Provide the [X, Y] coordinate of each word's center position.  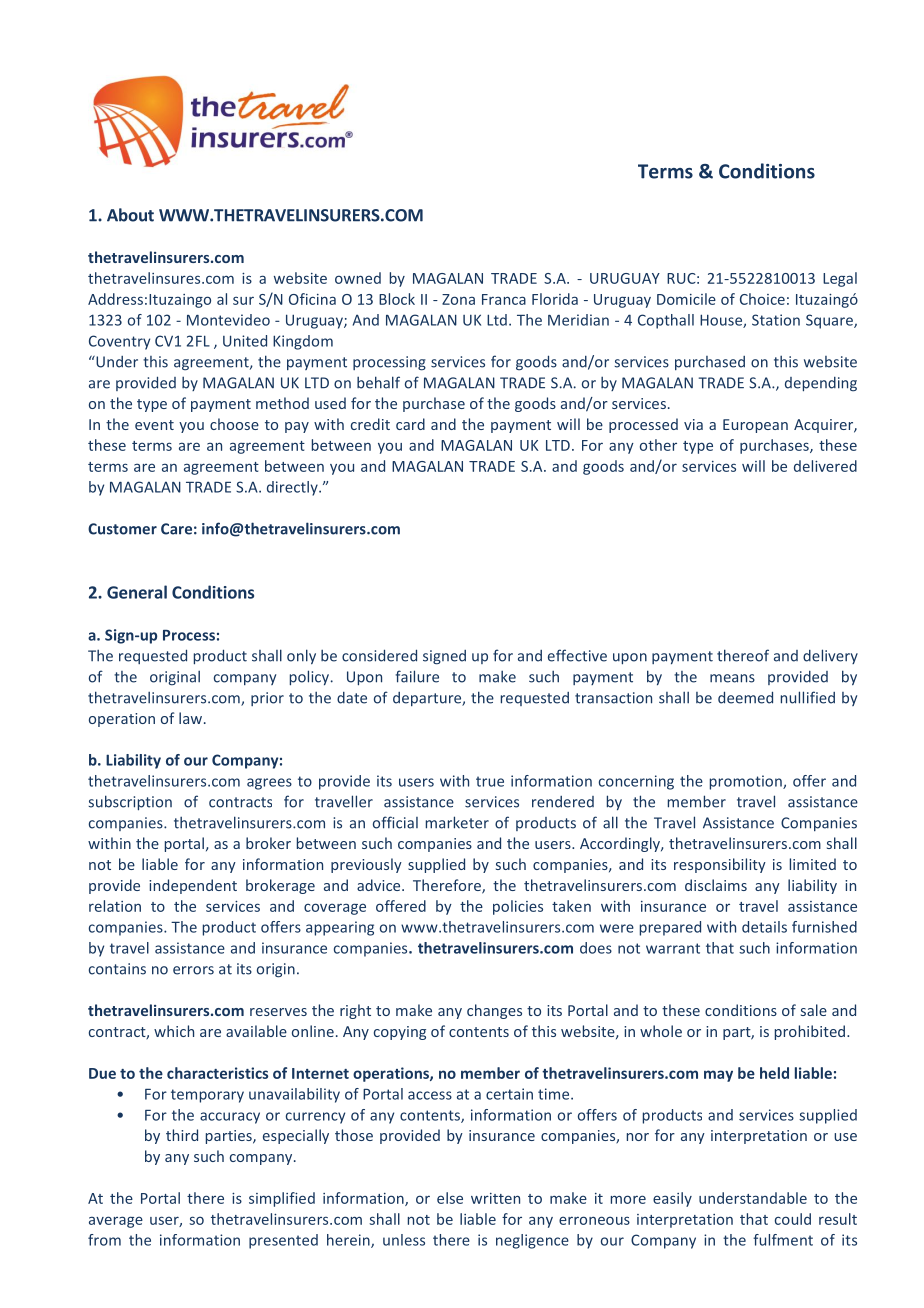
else [450, 1198]
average [116, 1222]
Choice [762, 299]
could [793, 1219]
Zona [458, 299]
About [130, 215]
